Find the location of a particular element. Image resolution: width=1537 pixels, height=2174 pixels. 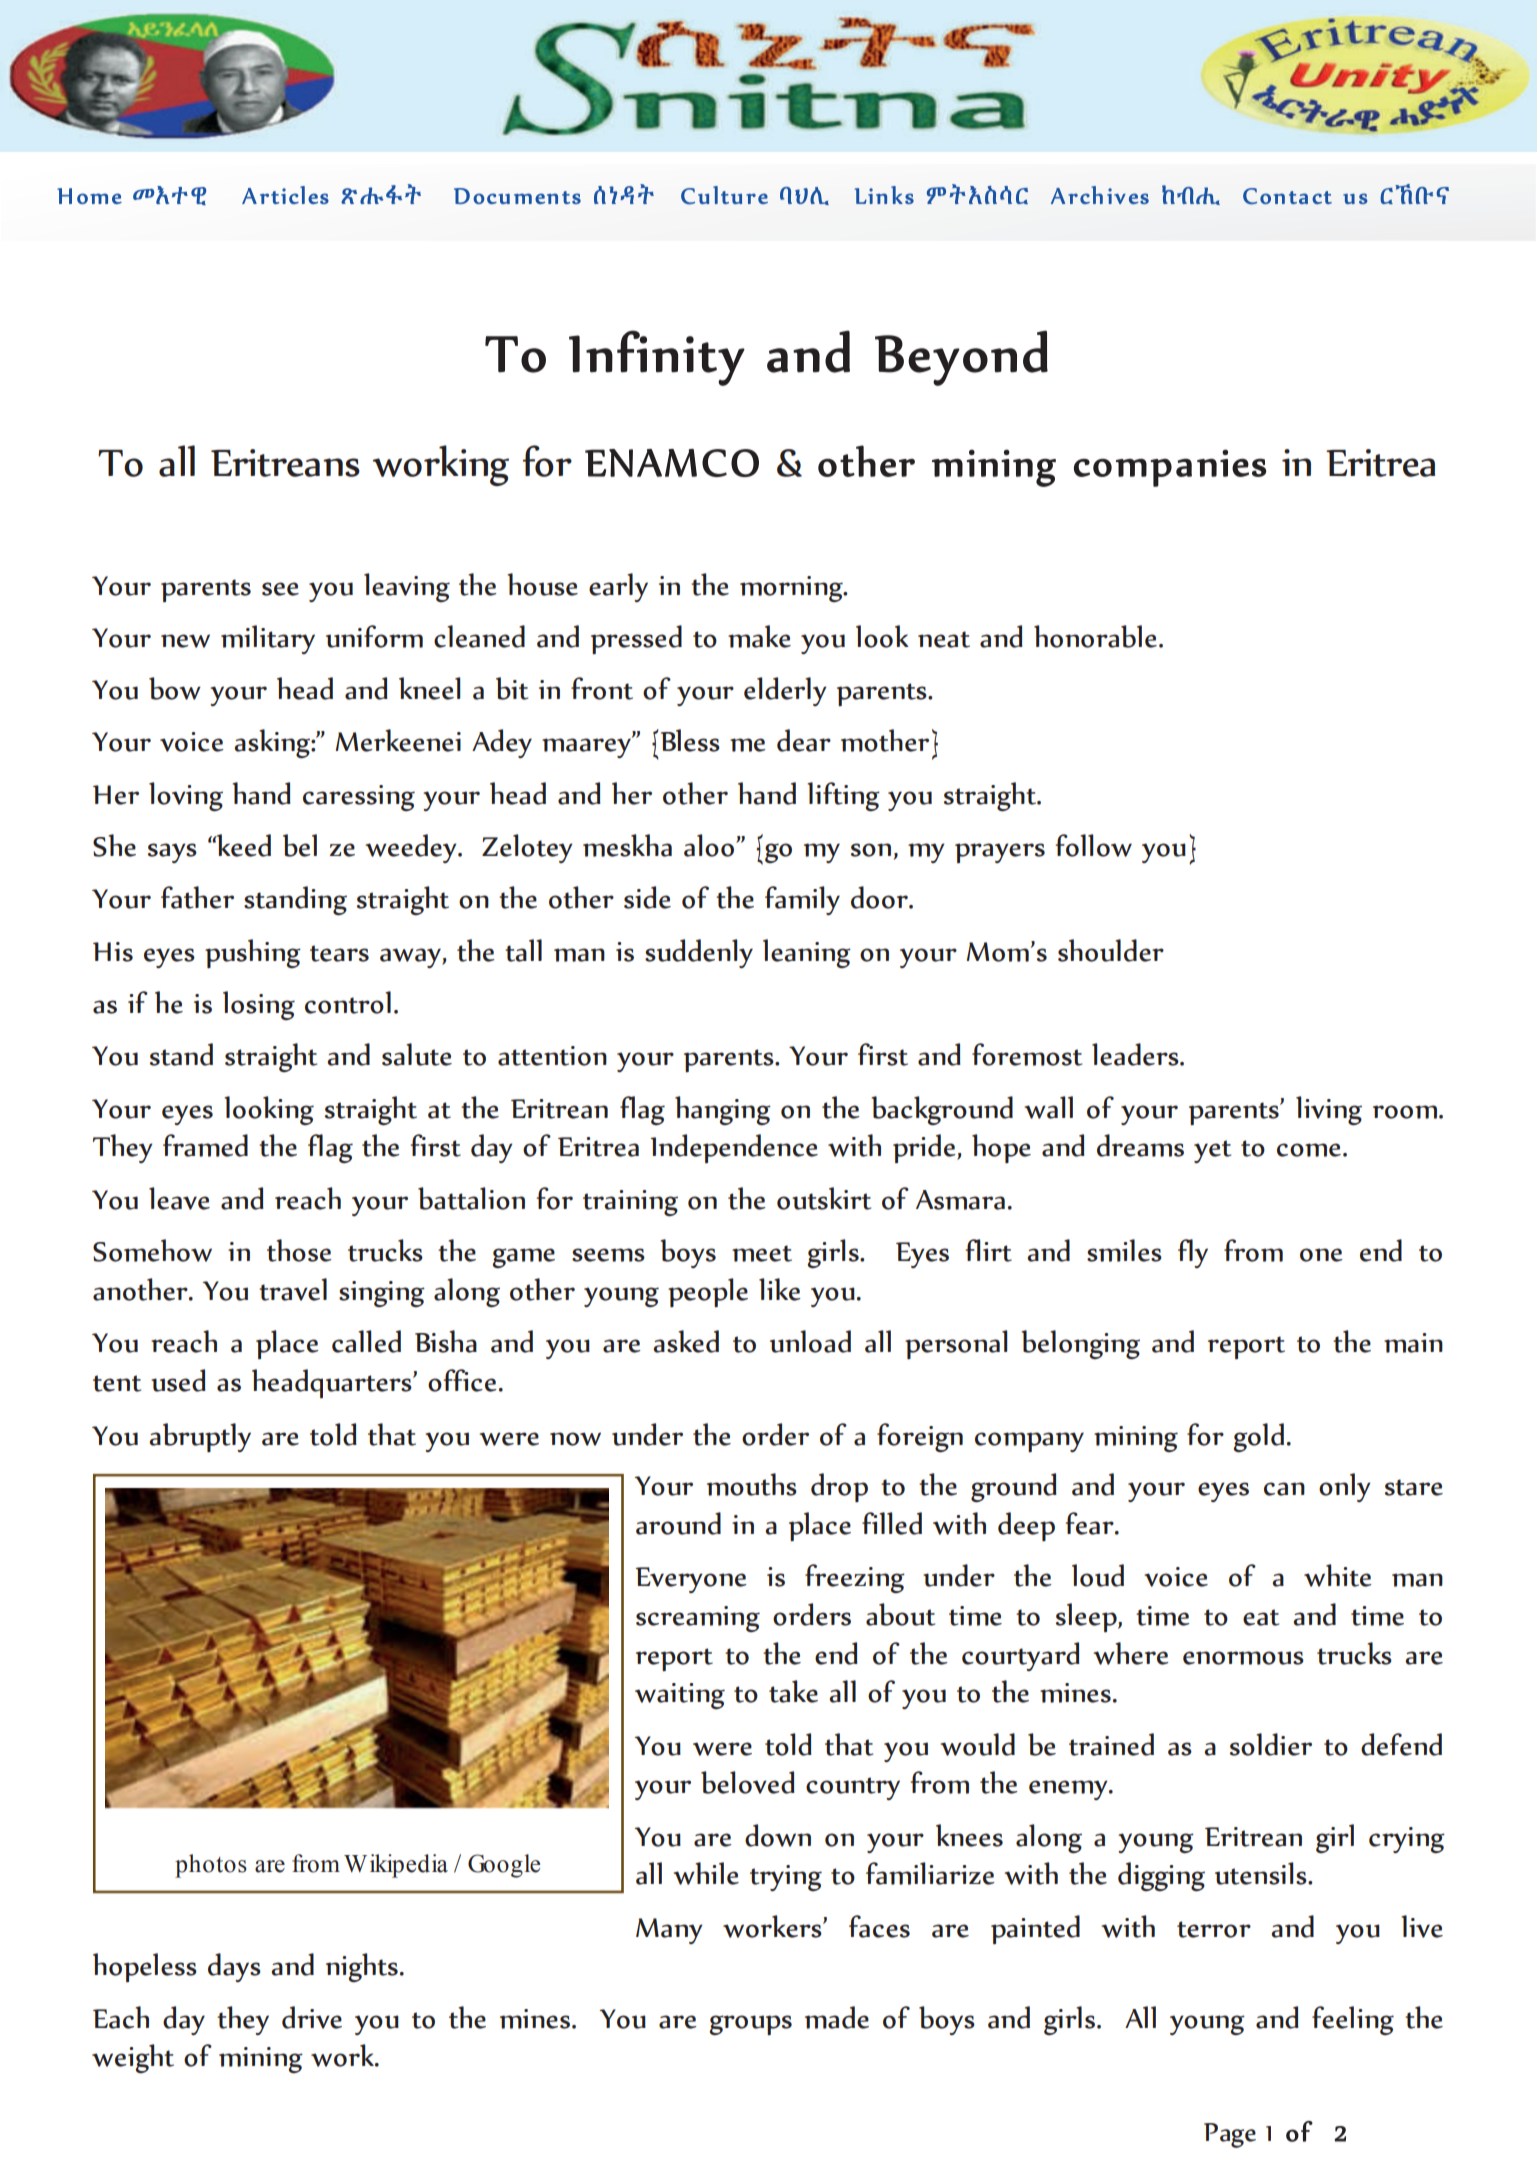

white is located at coordinates (1338, 1575).
